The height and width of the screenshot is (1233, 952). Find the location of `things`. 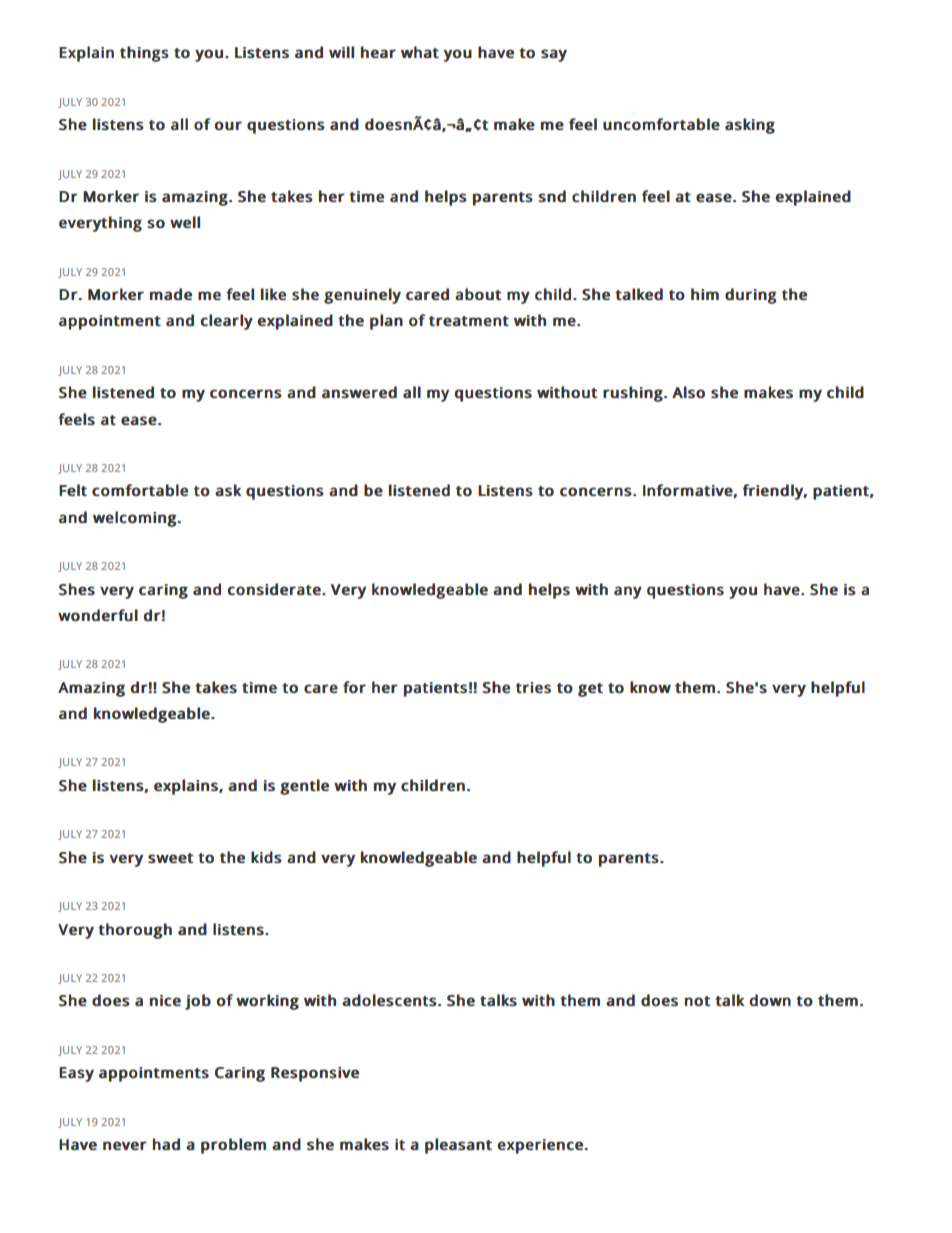

things is located at coordinates (144, 54).
